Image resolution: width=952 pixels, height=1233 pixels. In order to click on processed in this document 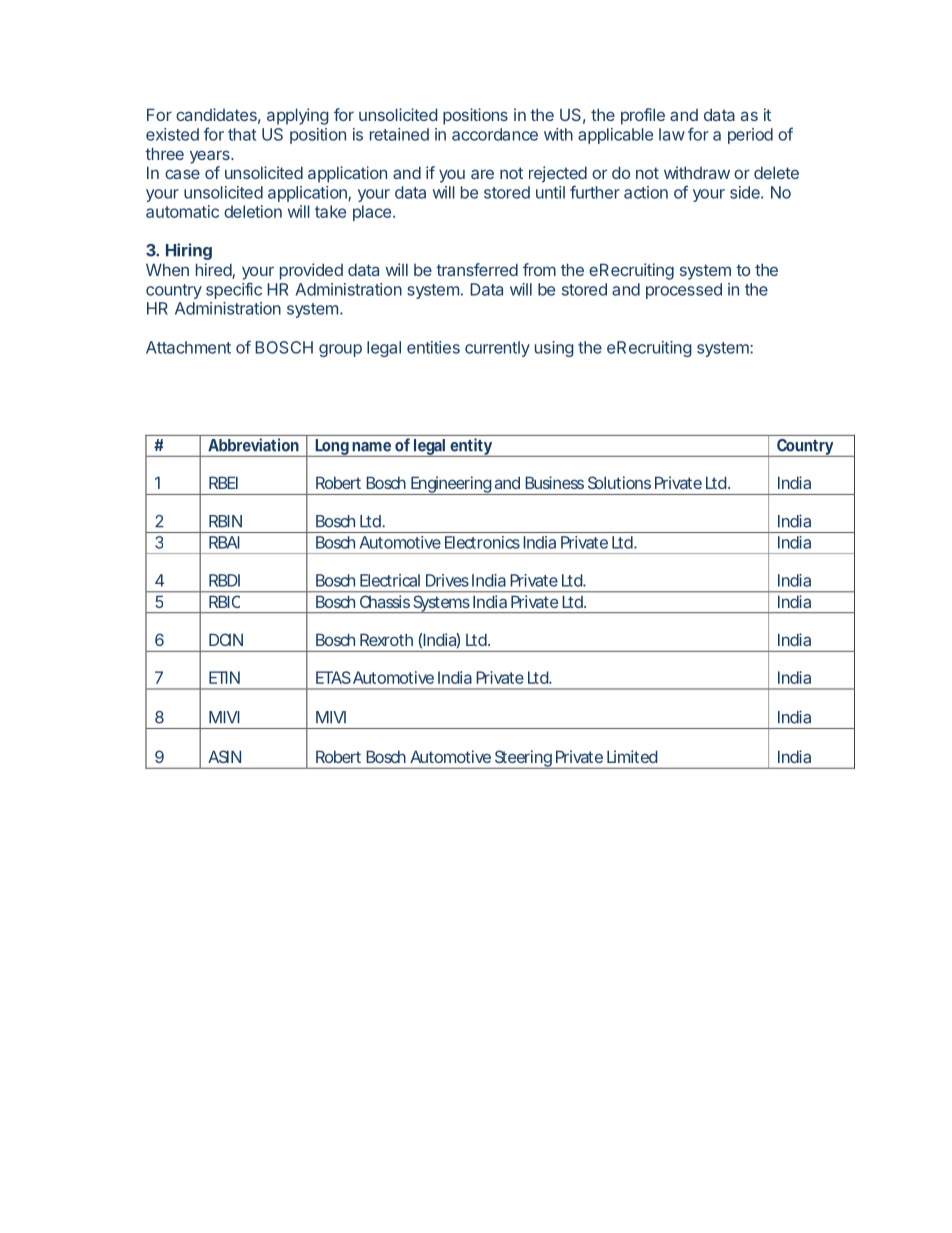, I will do `click(684, 291)`.
